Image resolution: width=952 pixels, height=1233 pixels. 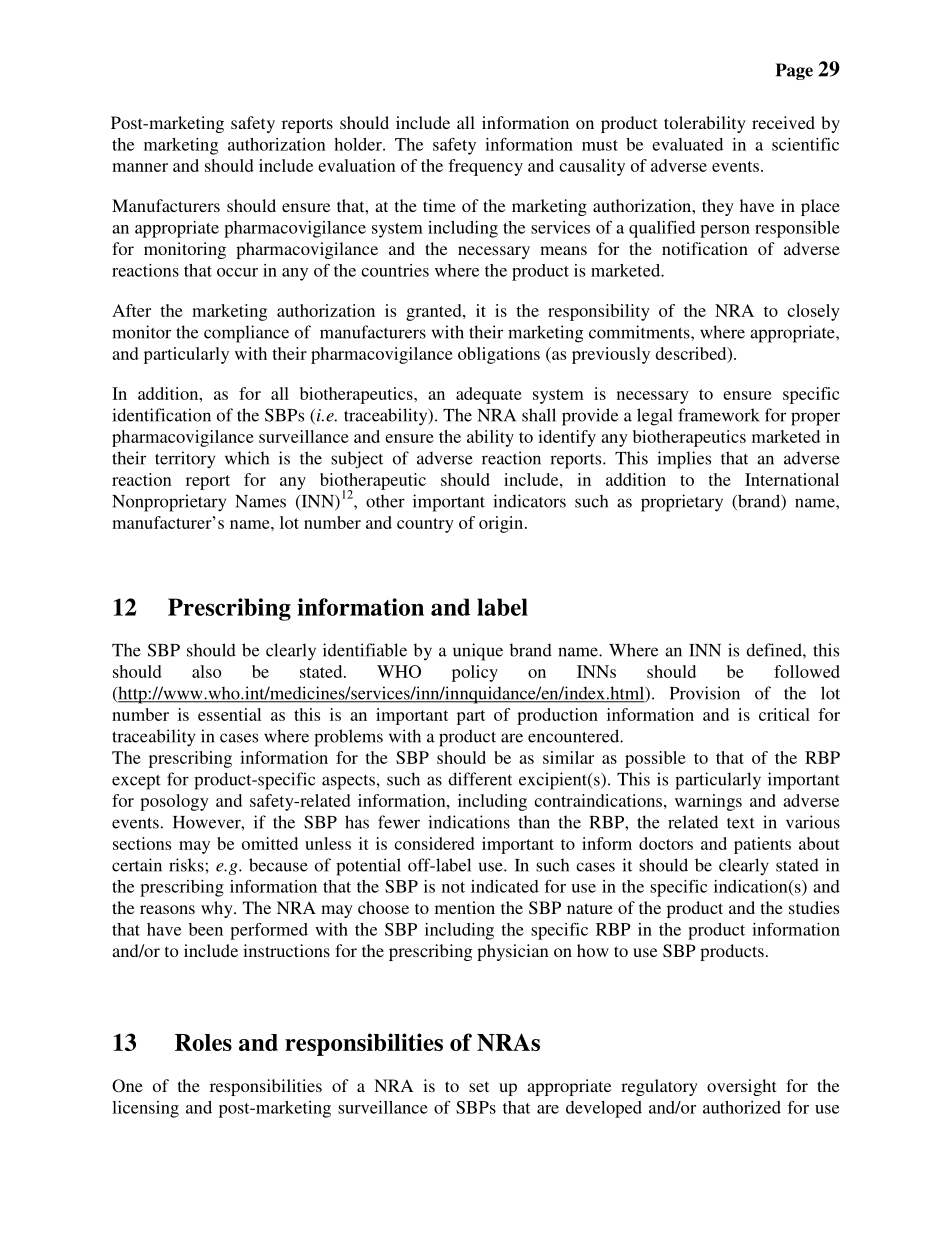 What do you see at coordinates (741, 823) in the screenshot?
I see `text` at bounding box center [741, 823].
